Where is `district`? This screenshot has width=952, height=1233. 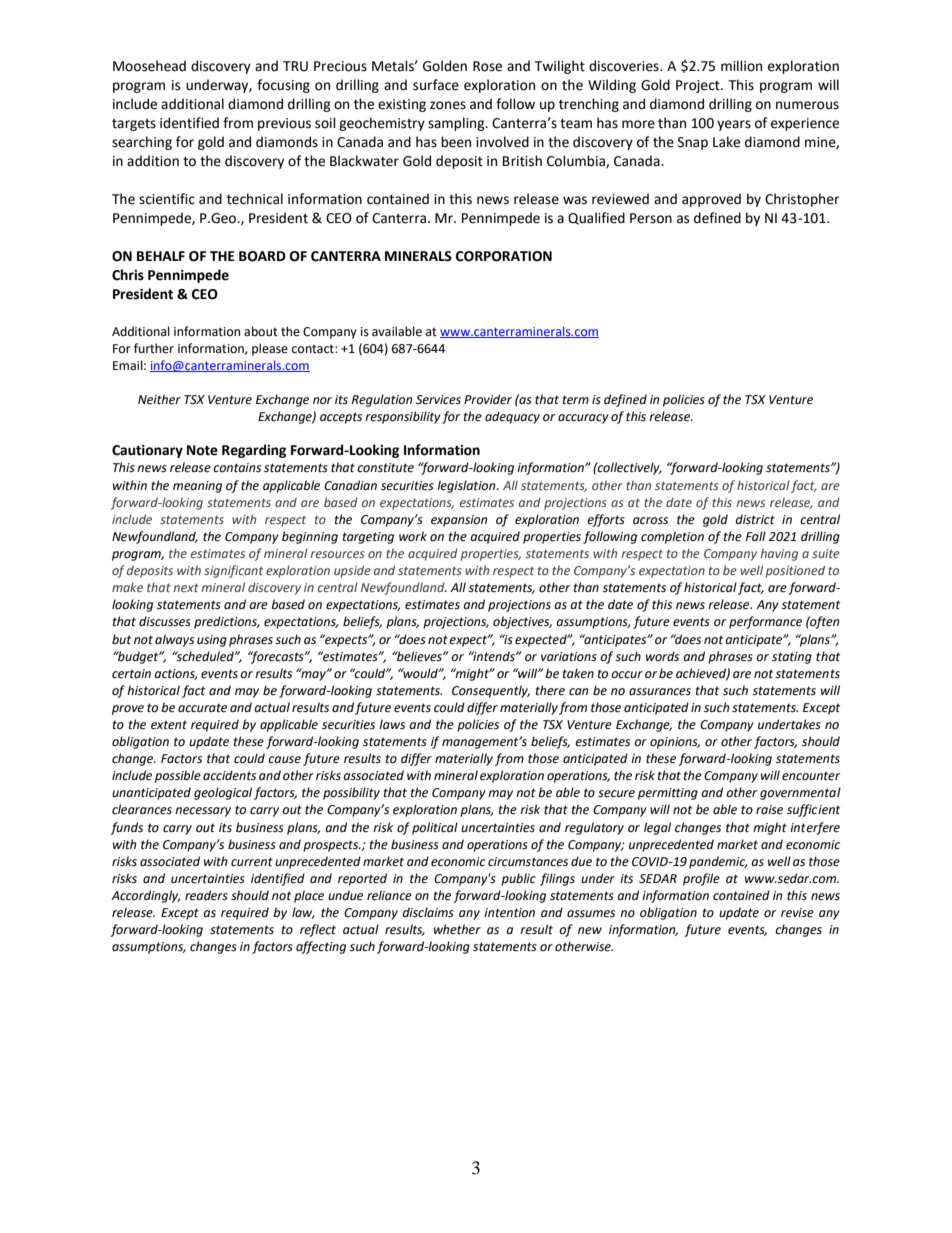
district is located at coordinates (755, 519).
